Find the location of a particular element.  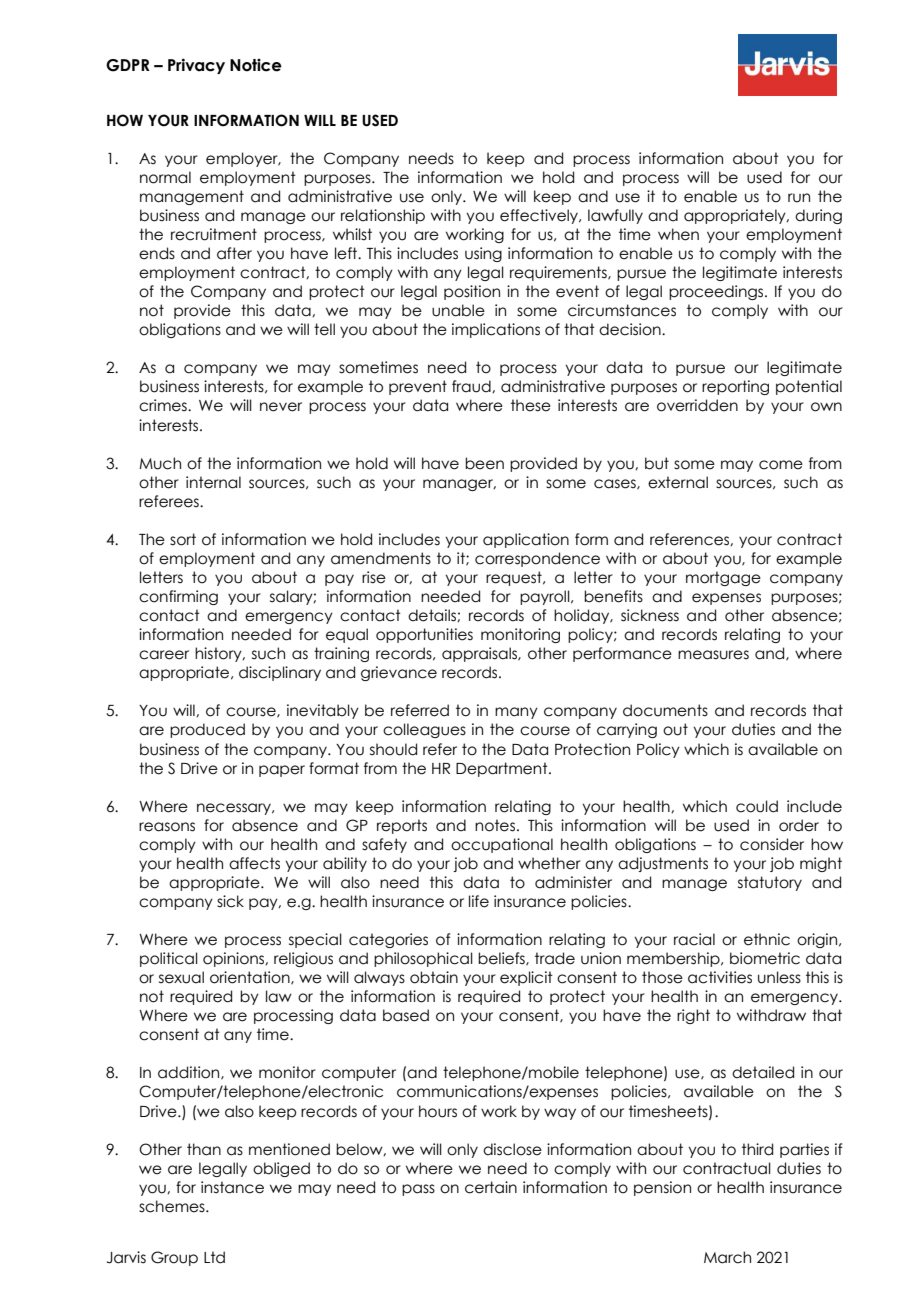

fraud is located at coordinates (472, 386).
